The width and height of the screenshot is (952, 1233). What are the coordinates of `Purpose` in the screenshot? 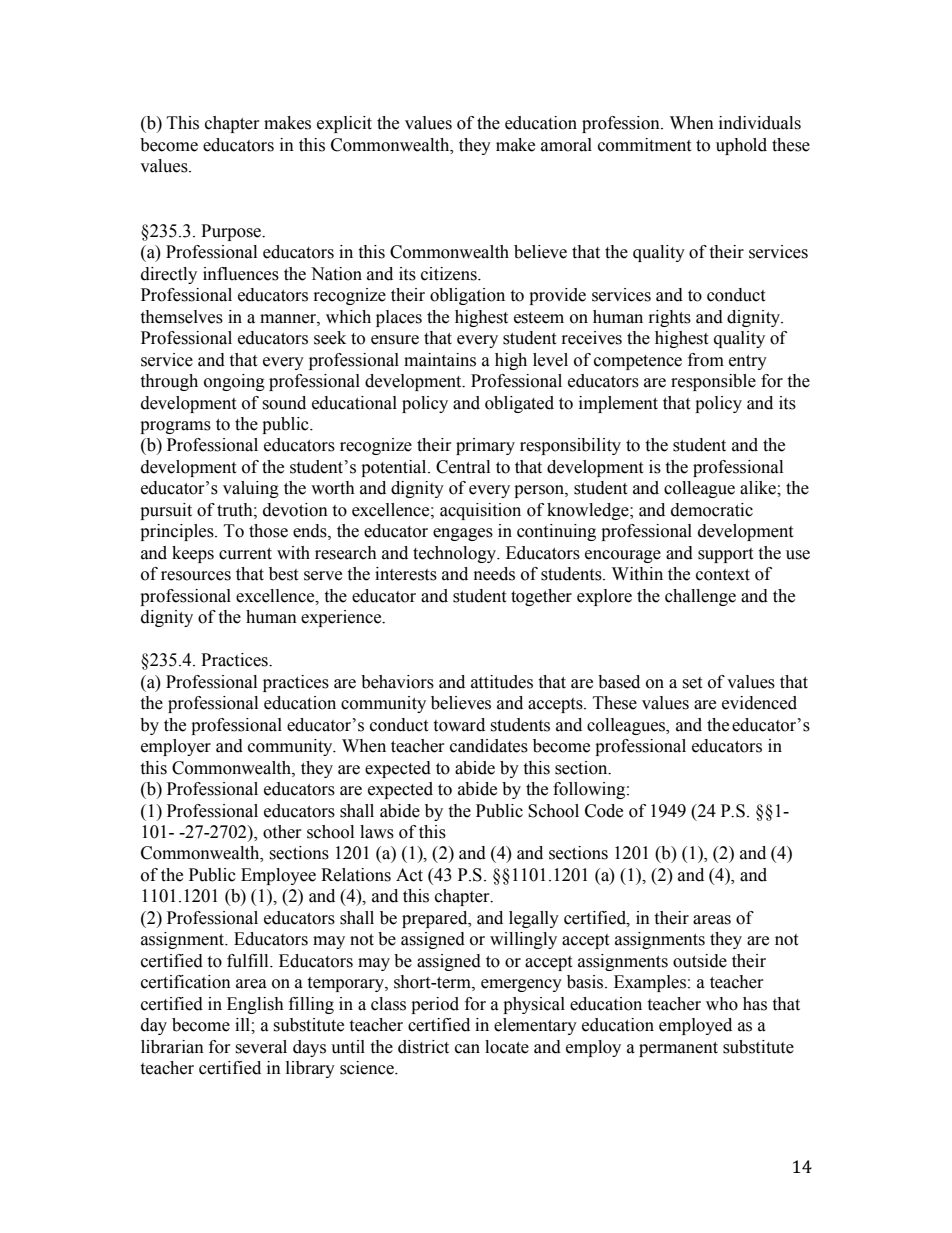 It's located at (232, 232).
